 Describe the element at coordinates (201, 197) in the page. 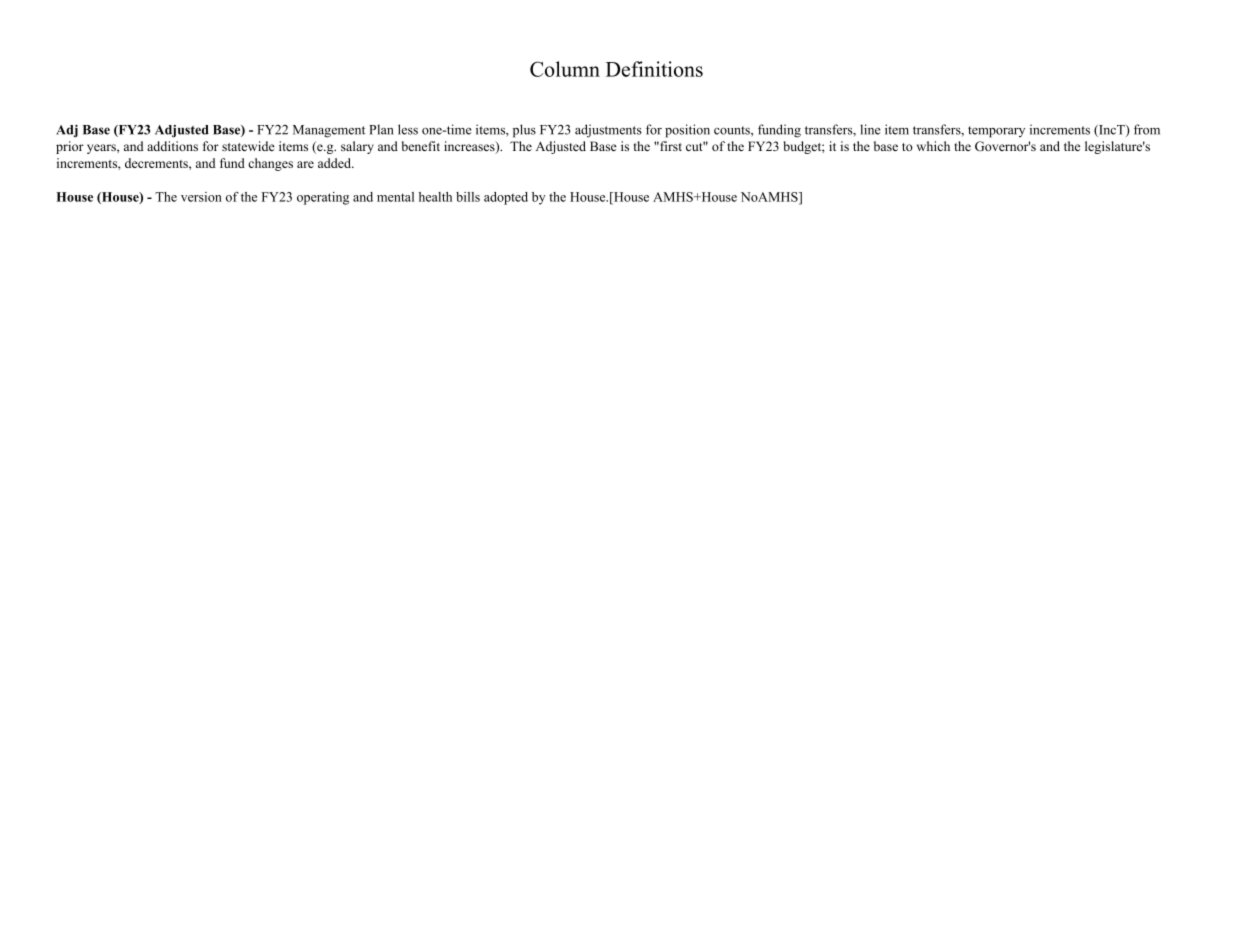

I see `version` at that location.
